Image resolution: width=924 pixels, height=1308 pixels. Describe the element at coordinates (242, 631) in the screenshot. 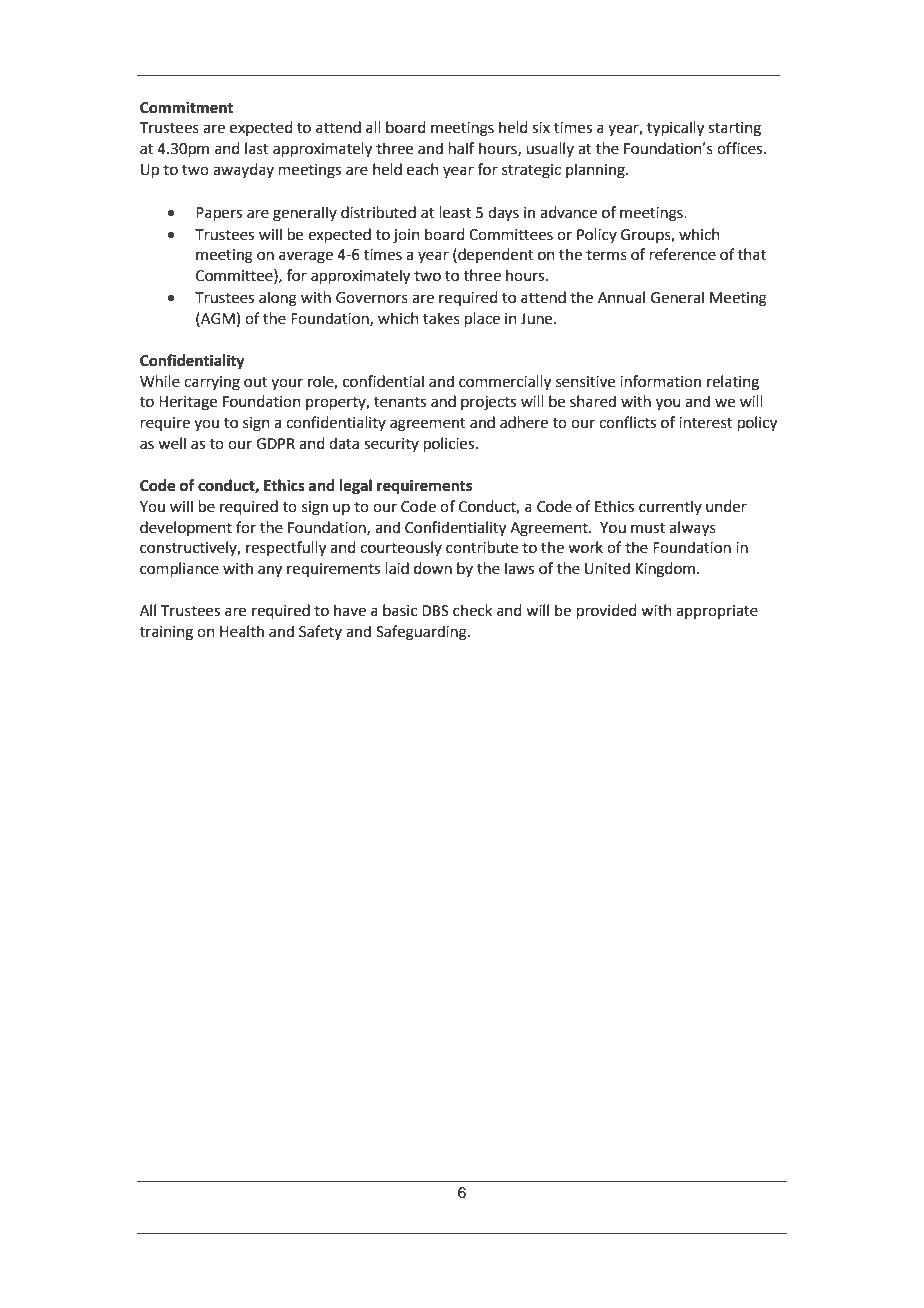

I see `Health` at that location.
